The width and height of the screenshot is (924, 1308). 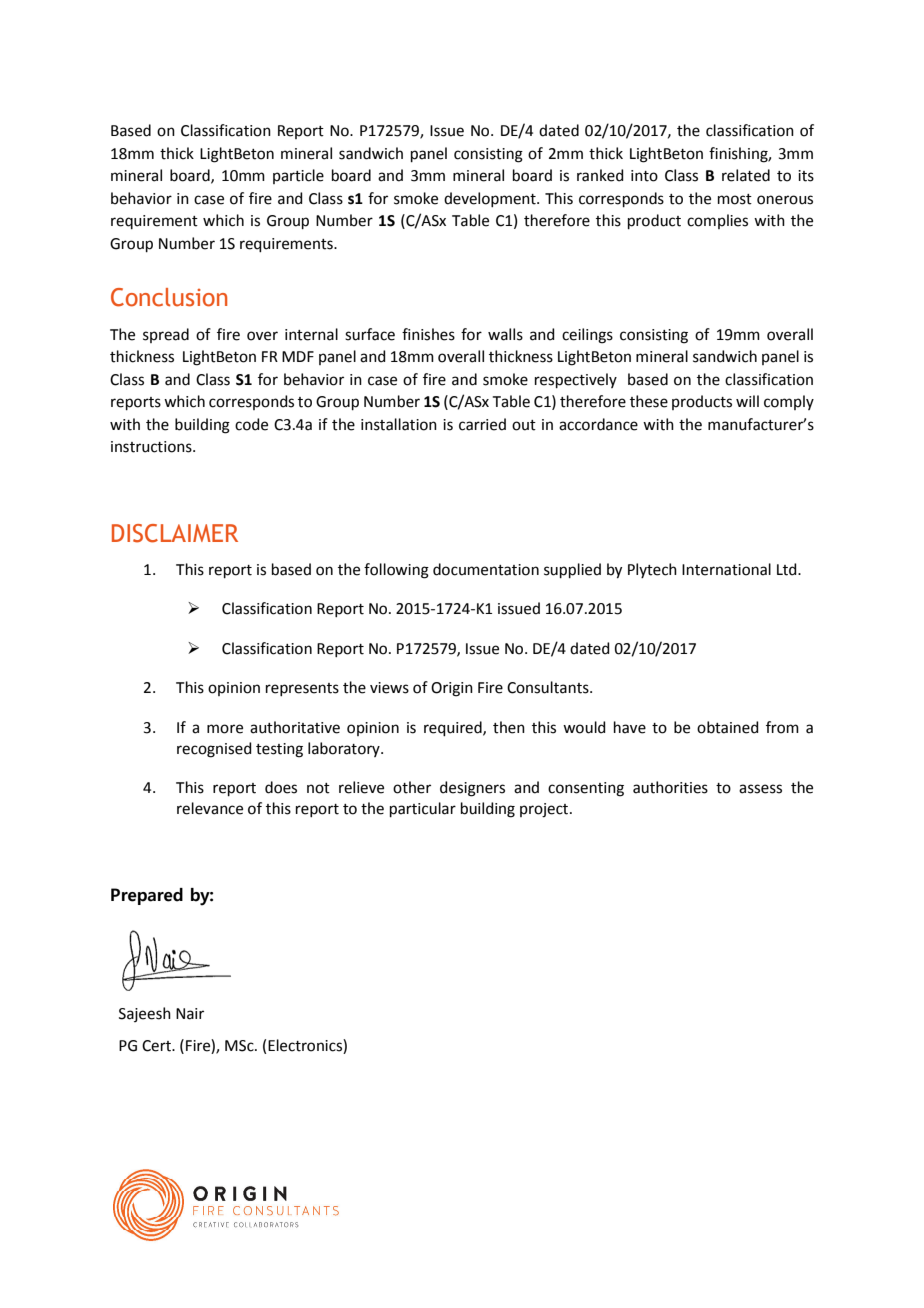 I want to click on Nair, so click(x=190, y=1014).
